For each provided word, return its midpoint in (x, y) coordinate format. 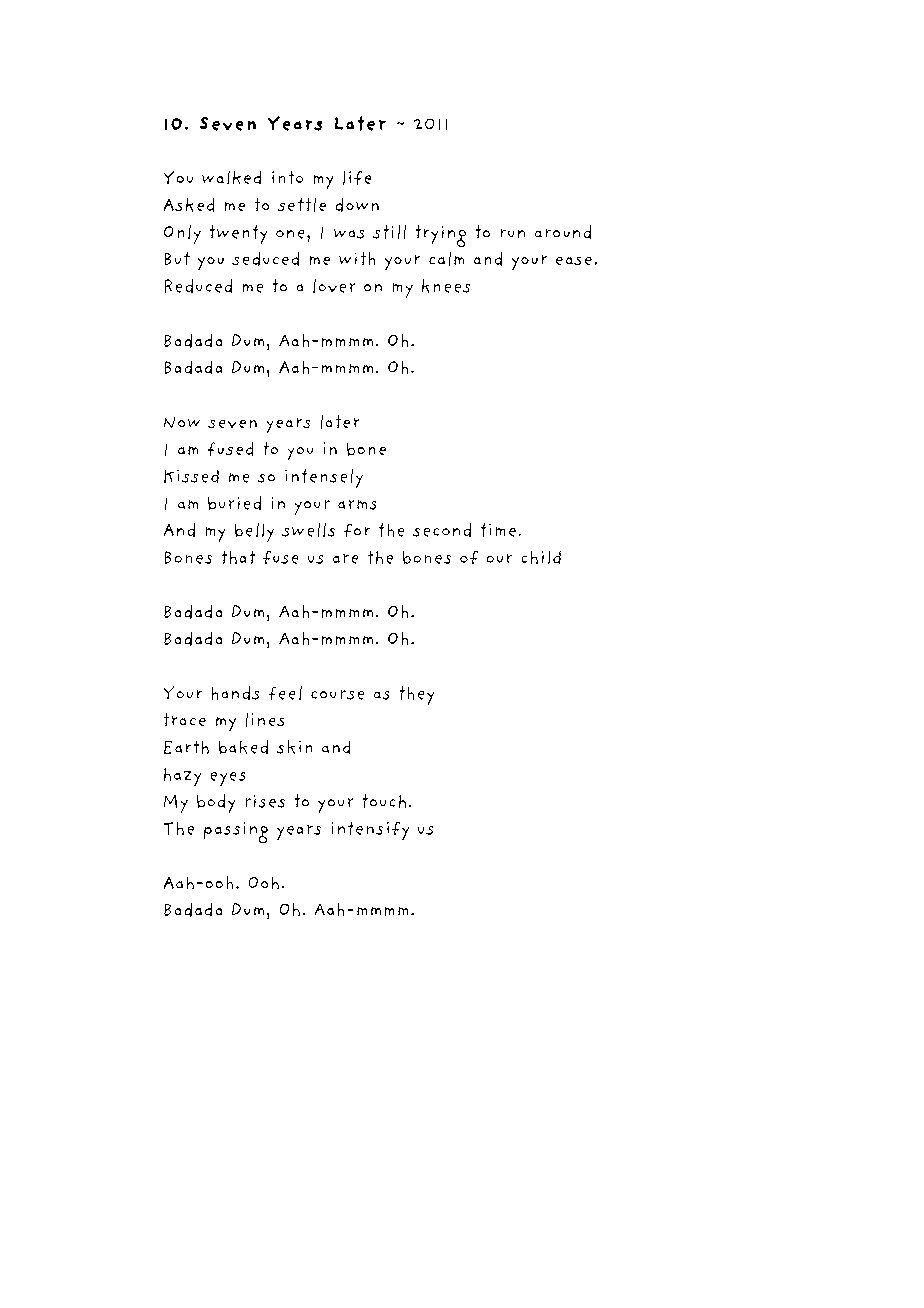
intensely (324, 478)
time (498, 530)
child (541, 557)
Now (182, 422)
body (216, 803)
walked (231, 177)
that (238, 557)
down (357, 205)
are (345, 559)
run (513, 233)
